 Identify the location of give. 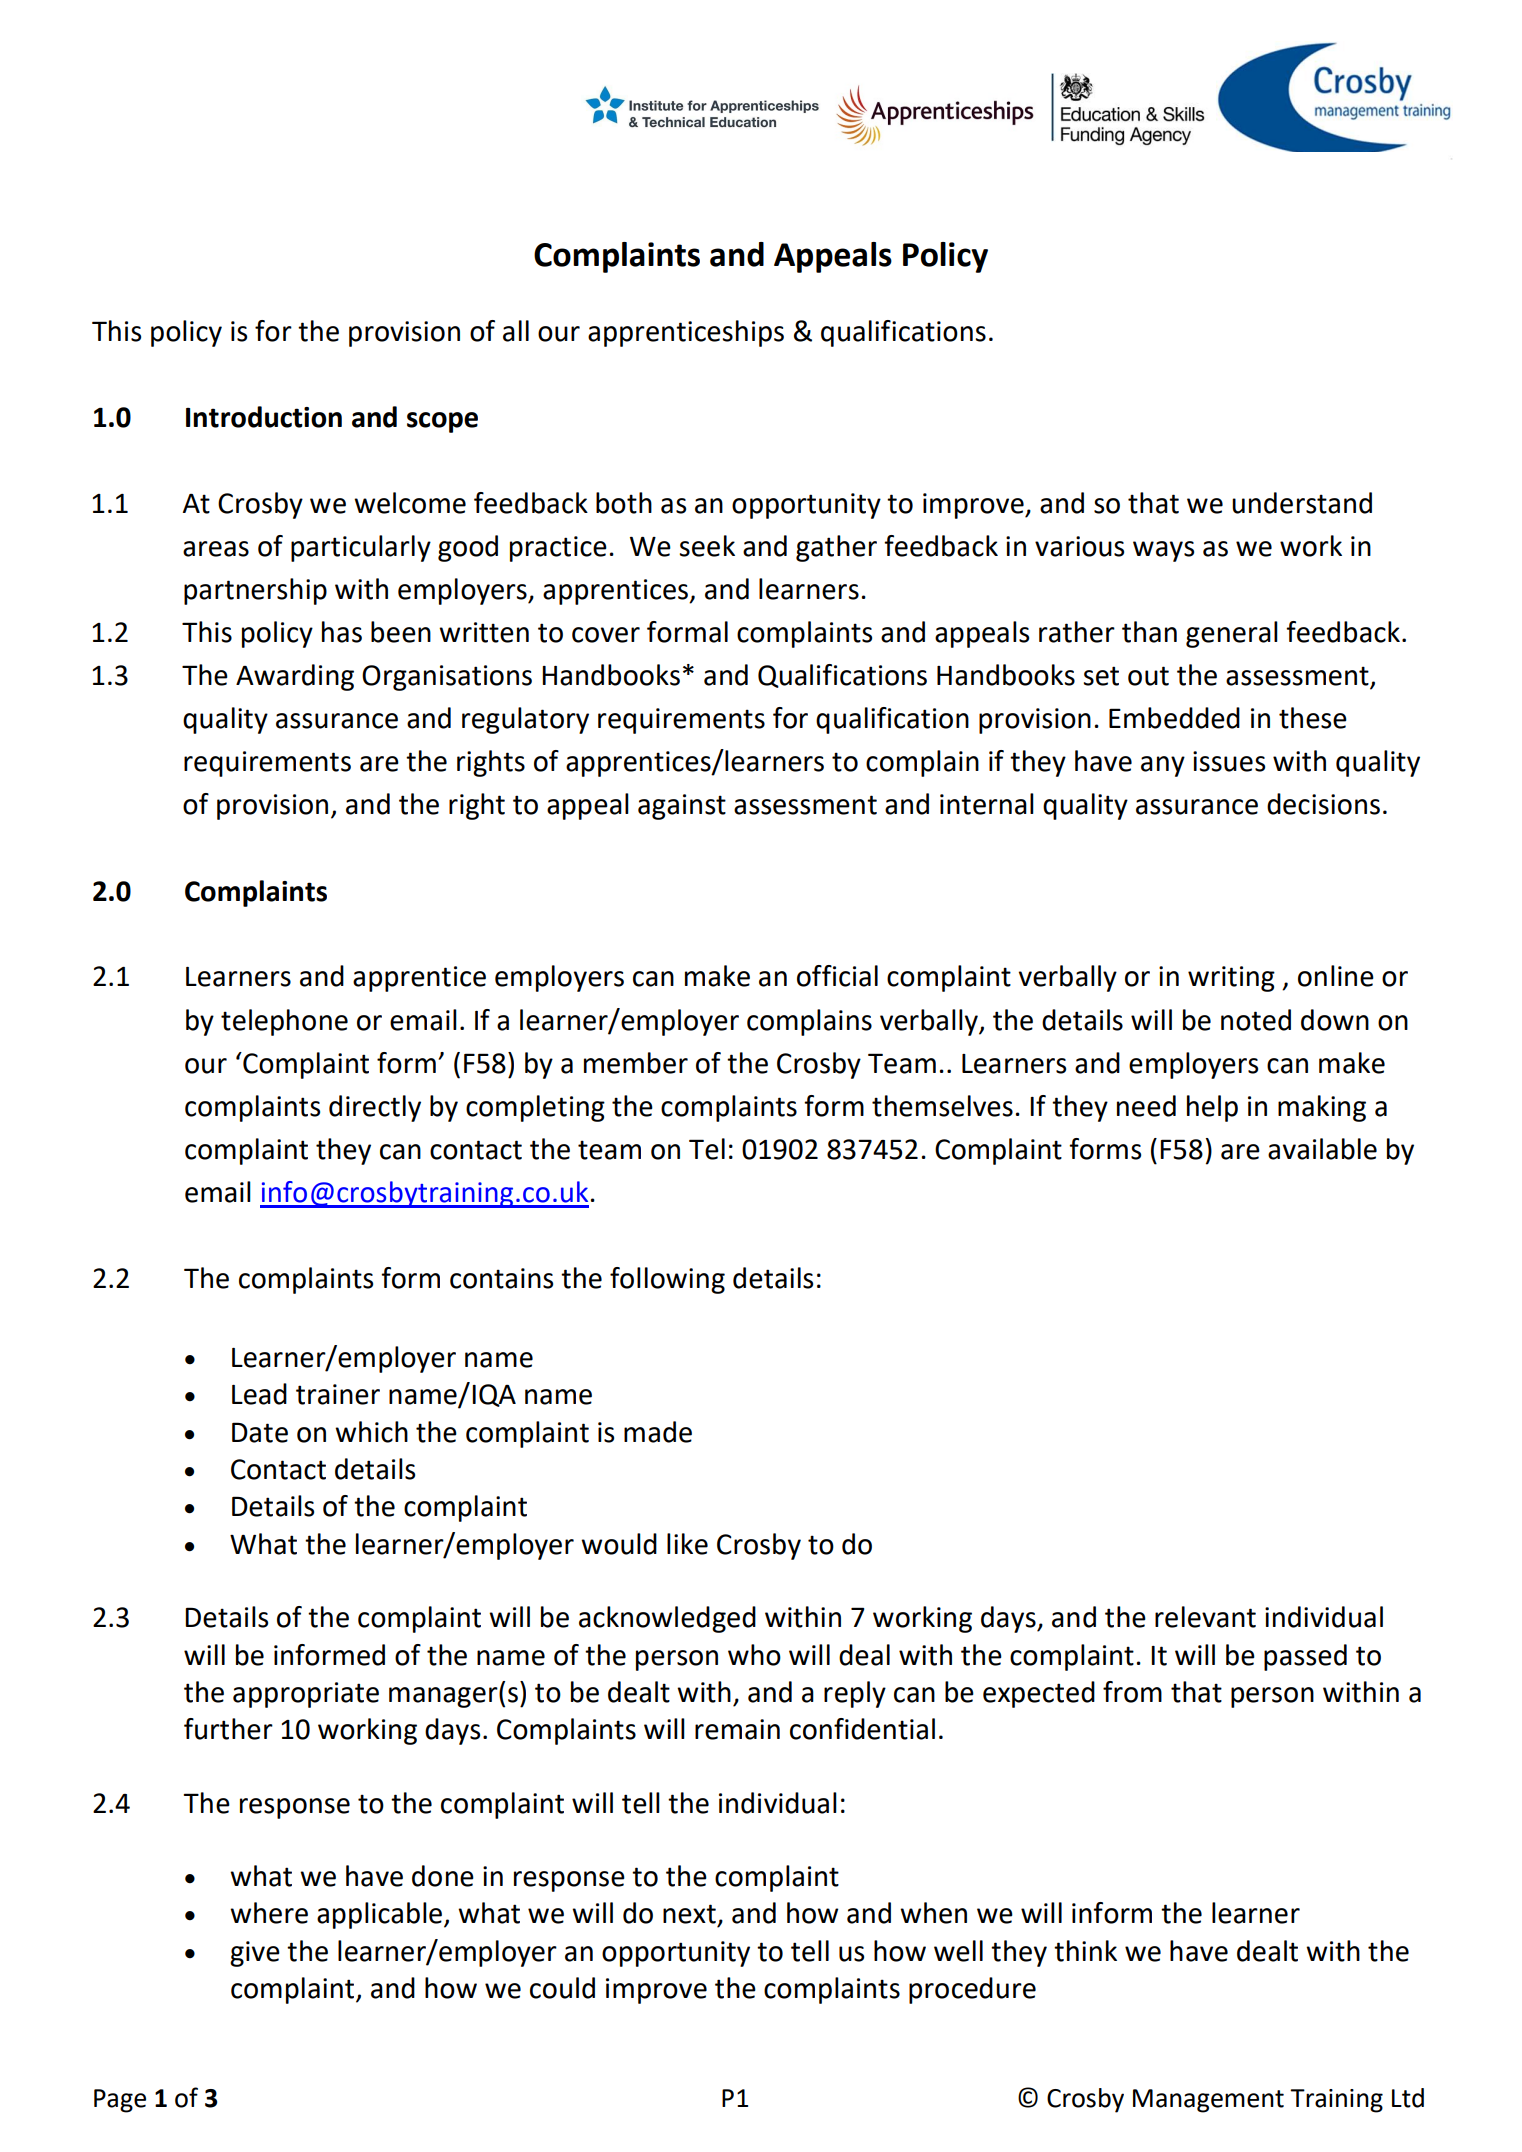
(255, 1954).
